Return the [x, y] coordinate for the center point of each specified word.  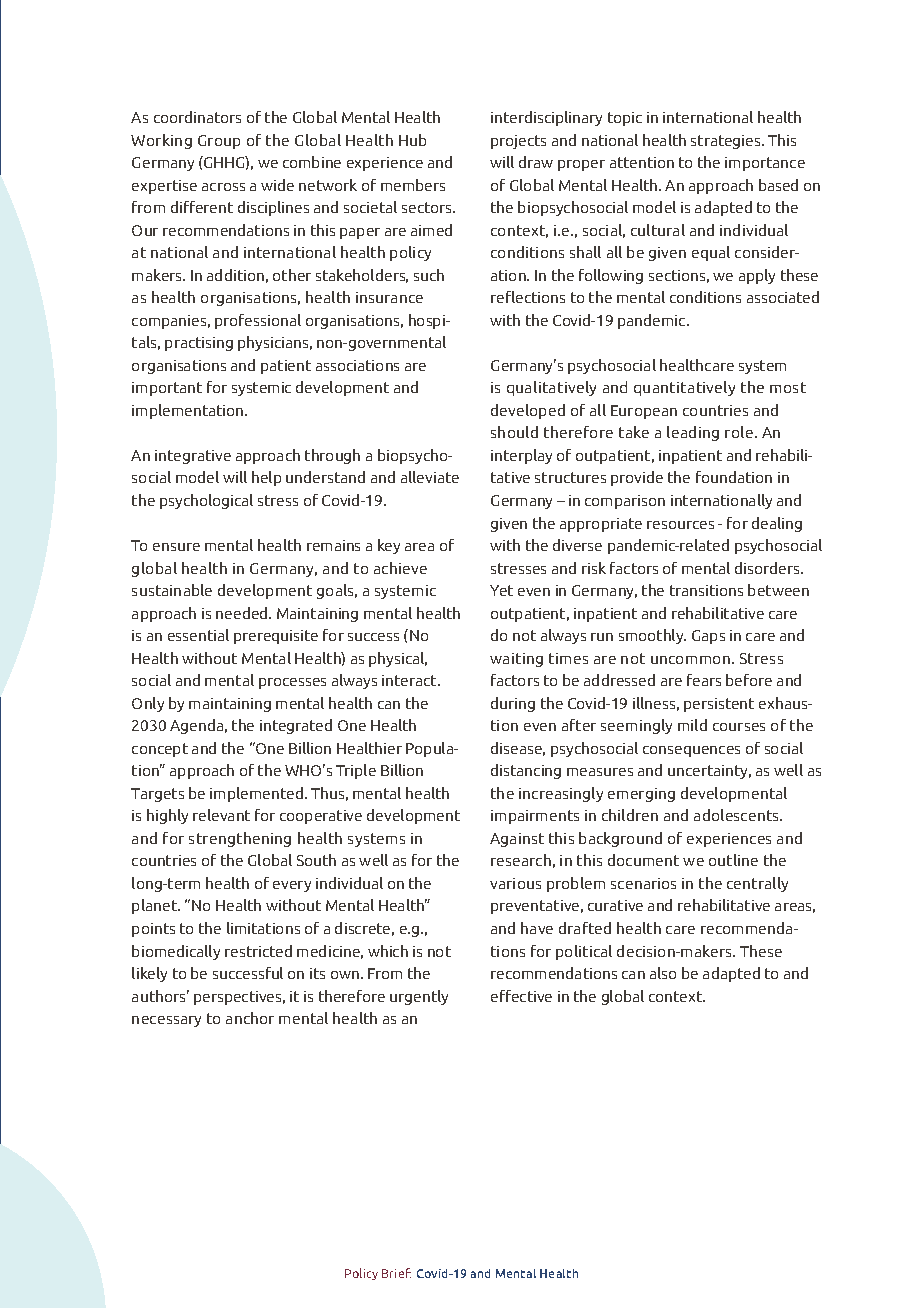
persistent [719, 705]
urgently [419, 997]
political [584, 952]
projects [518, 142]
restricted [258, 951]
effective [521, 996]
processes [292, 683]
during [513, 704]
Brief [396, 1273]
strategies [727, 142]
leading [693, 433]
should [514, 432]
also [663, 973]
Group [219, 142]
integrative [193, 457]
